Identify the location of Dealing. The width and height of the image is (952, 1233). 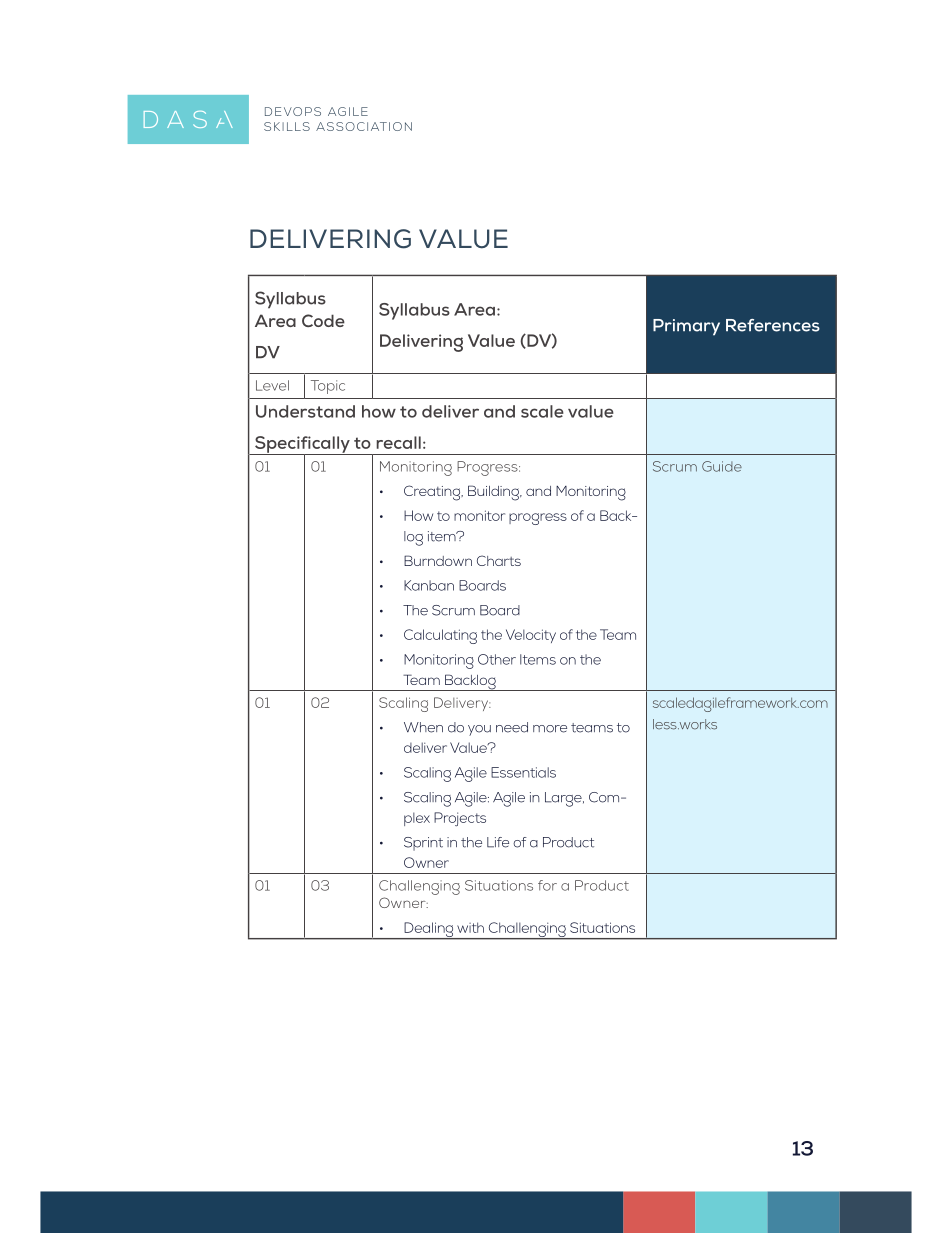
(429, 931).
